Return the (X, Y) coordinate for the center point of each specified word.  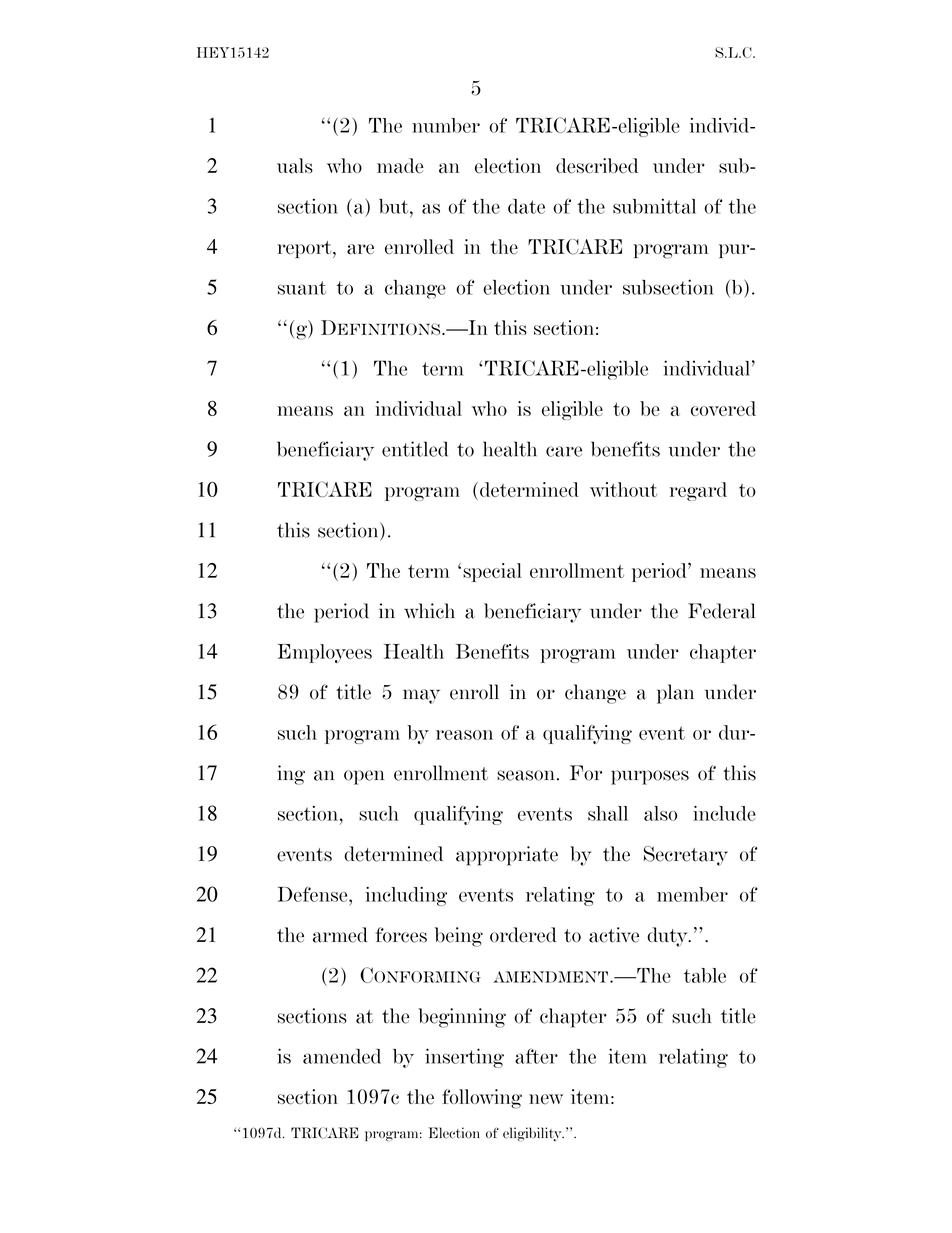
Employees (324, 653)
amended (342, 1056)
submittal (654, 206)
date (526, 206)
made (400, 166)
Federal (721, 611)
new (546, 1099)
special (492, 572)
